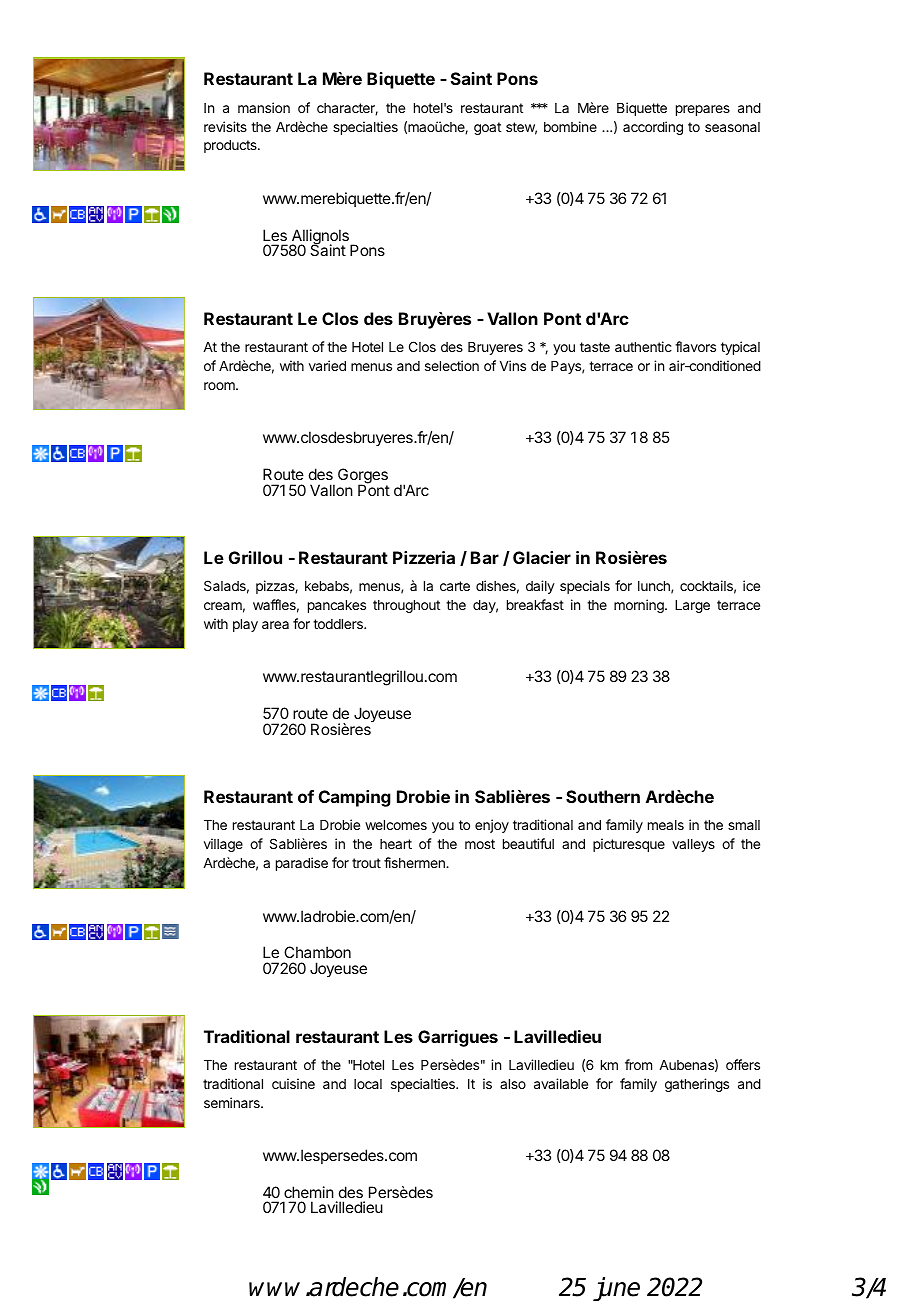 The width and height of the screenshot is (924, 1308). I want to click on paradise, so click(302, 864).
